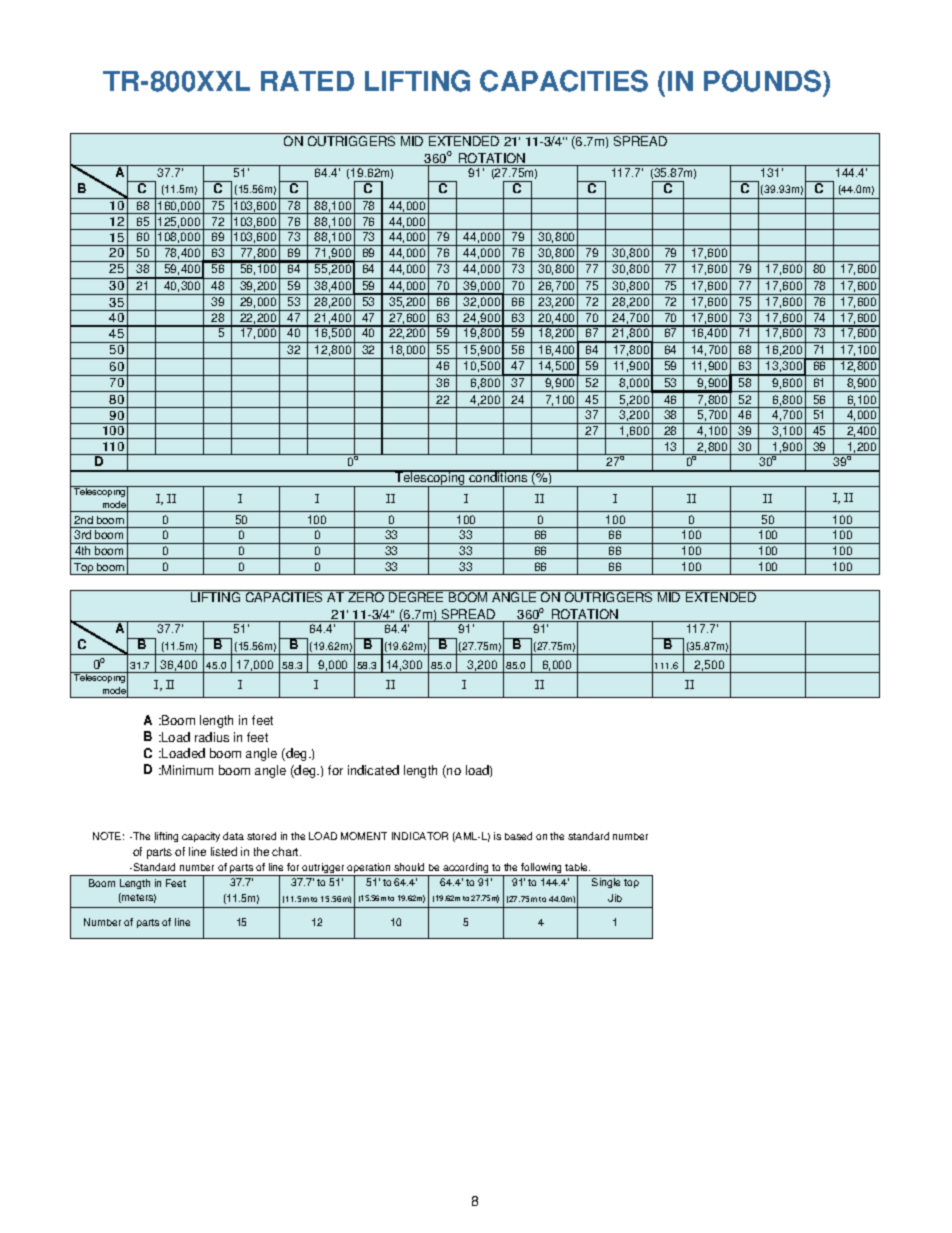 This document has height=1233, width=952. Describe the element at coordinates (212, 737) in the document. I see `radius` at that location.
